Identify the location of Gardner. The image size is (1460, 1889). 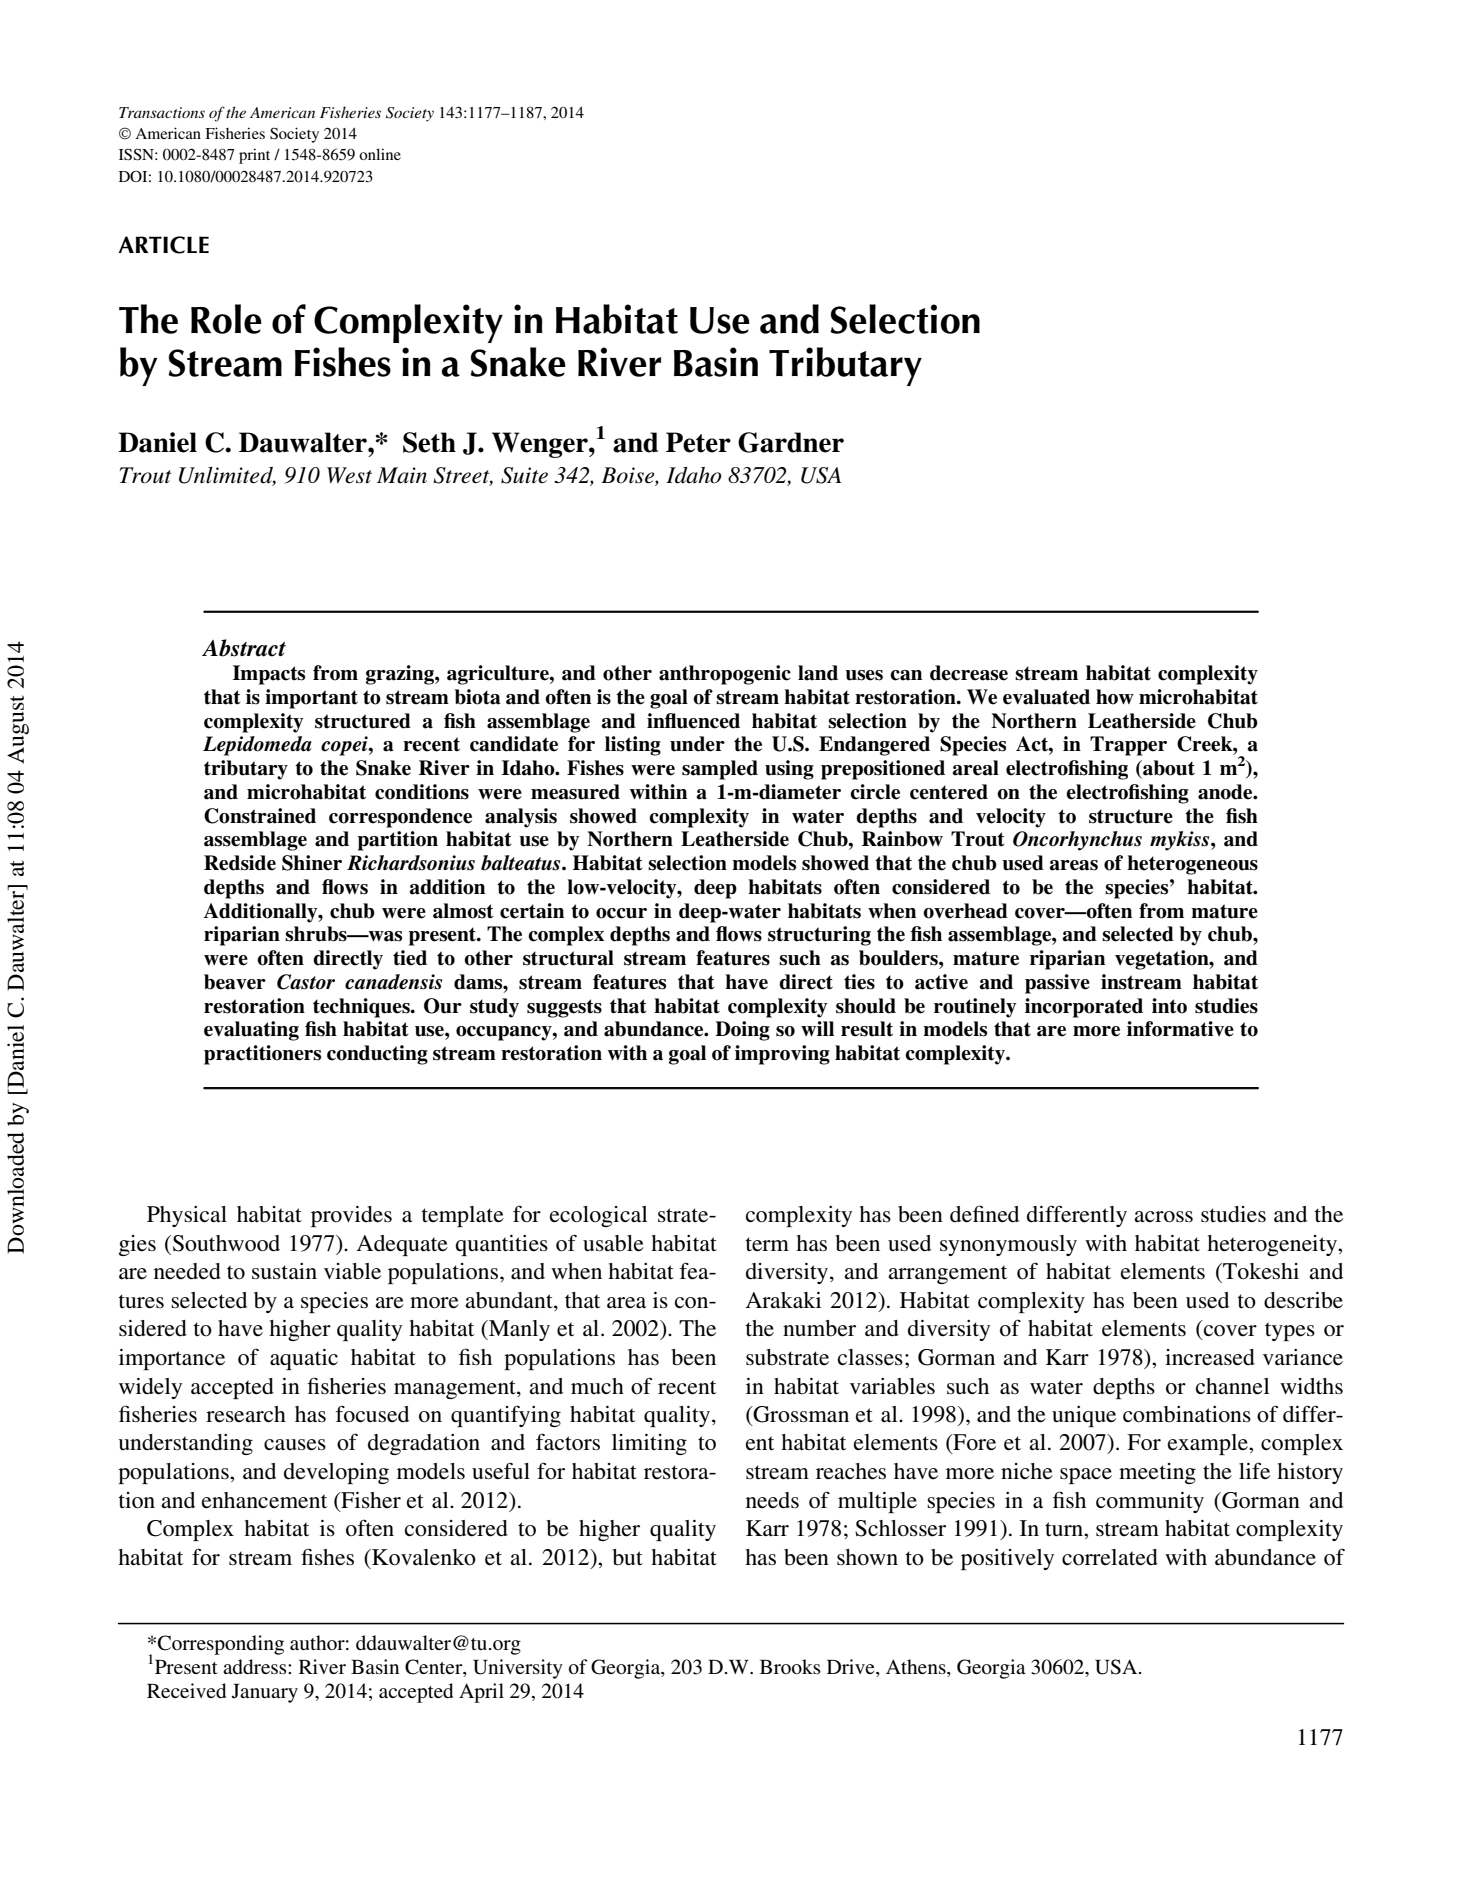
(791, 442).
